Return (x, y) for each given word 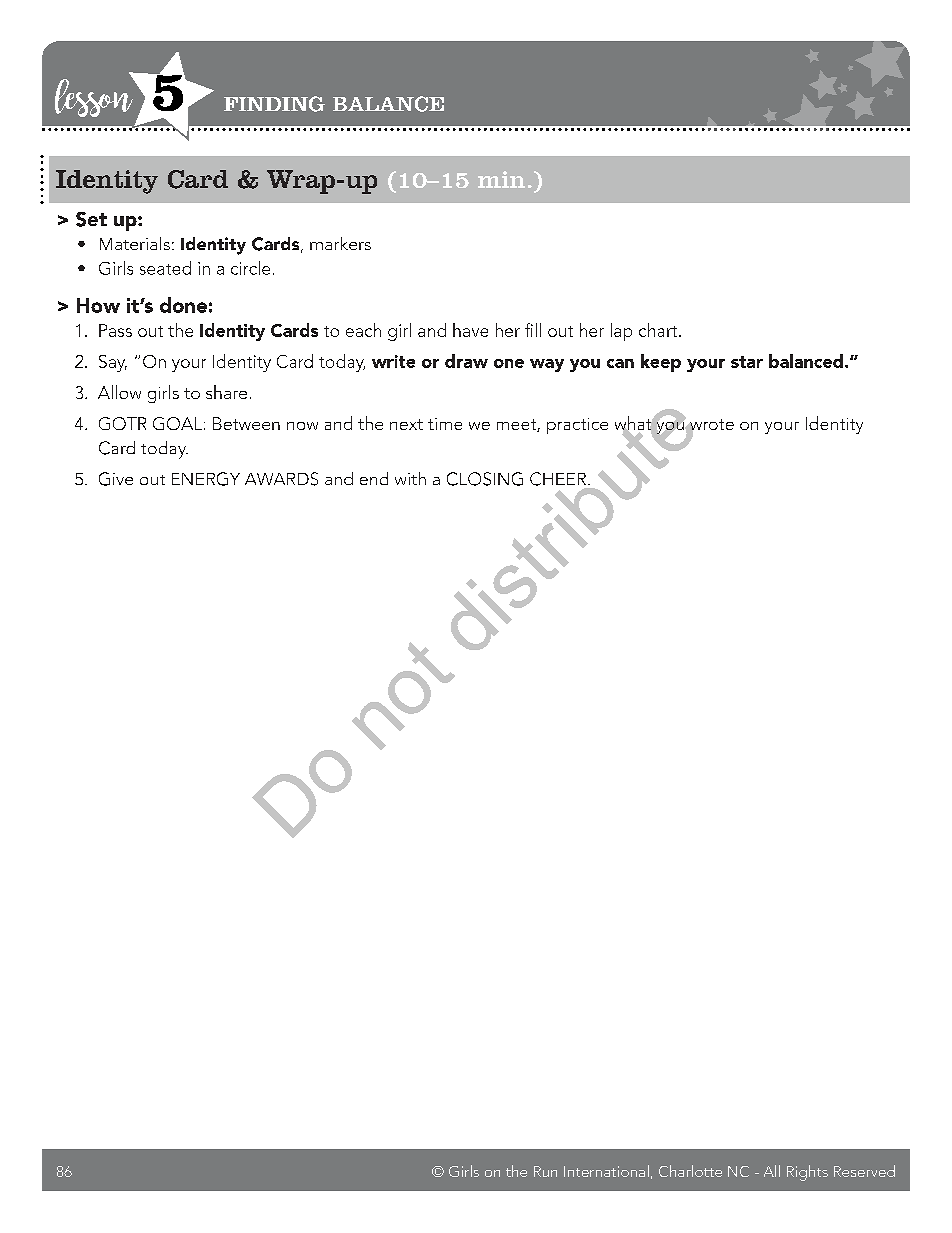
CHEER (558, 479)
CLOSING (485, 479)
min (501, 179)
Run (545, 1171)
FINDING (274, 104)
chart (659, 330)
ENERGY (206, 479)
